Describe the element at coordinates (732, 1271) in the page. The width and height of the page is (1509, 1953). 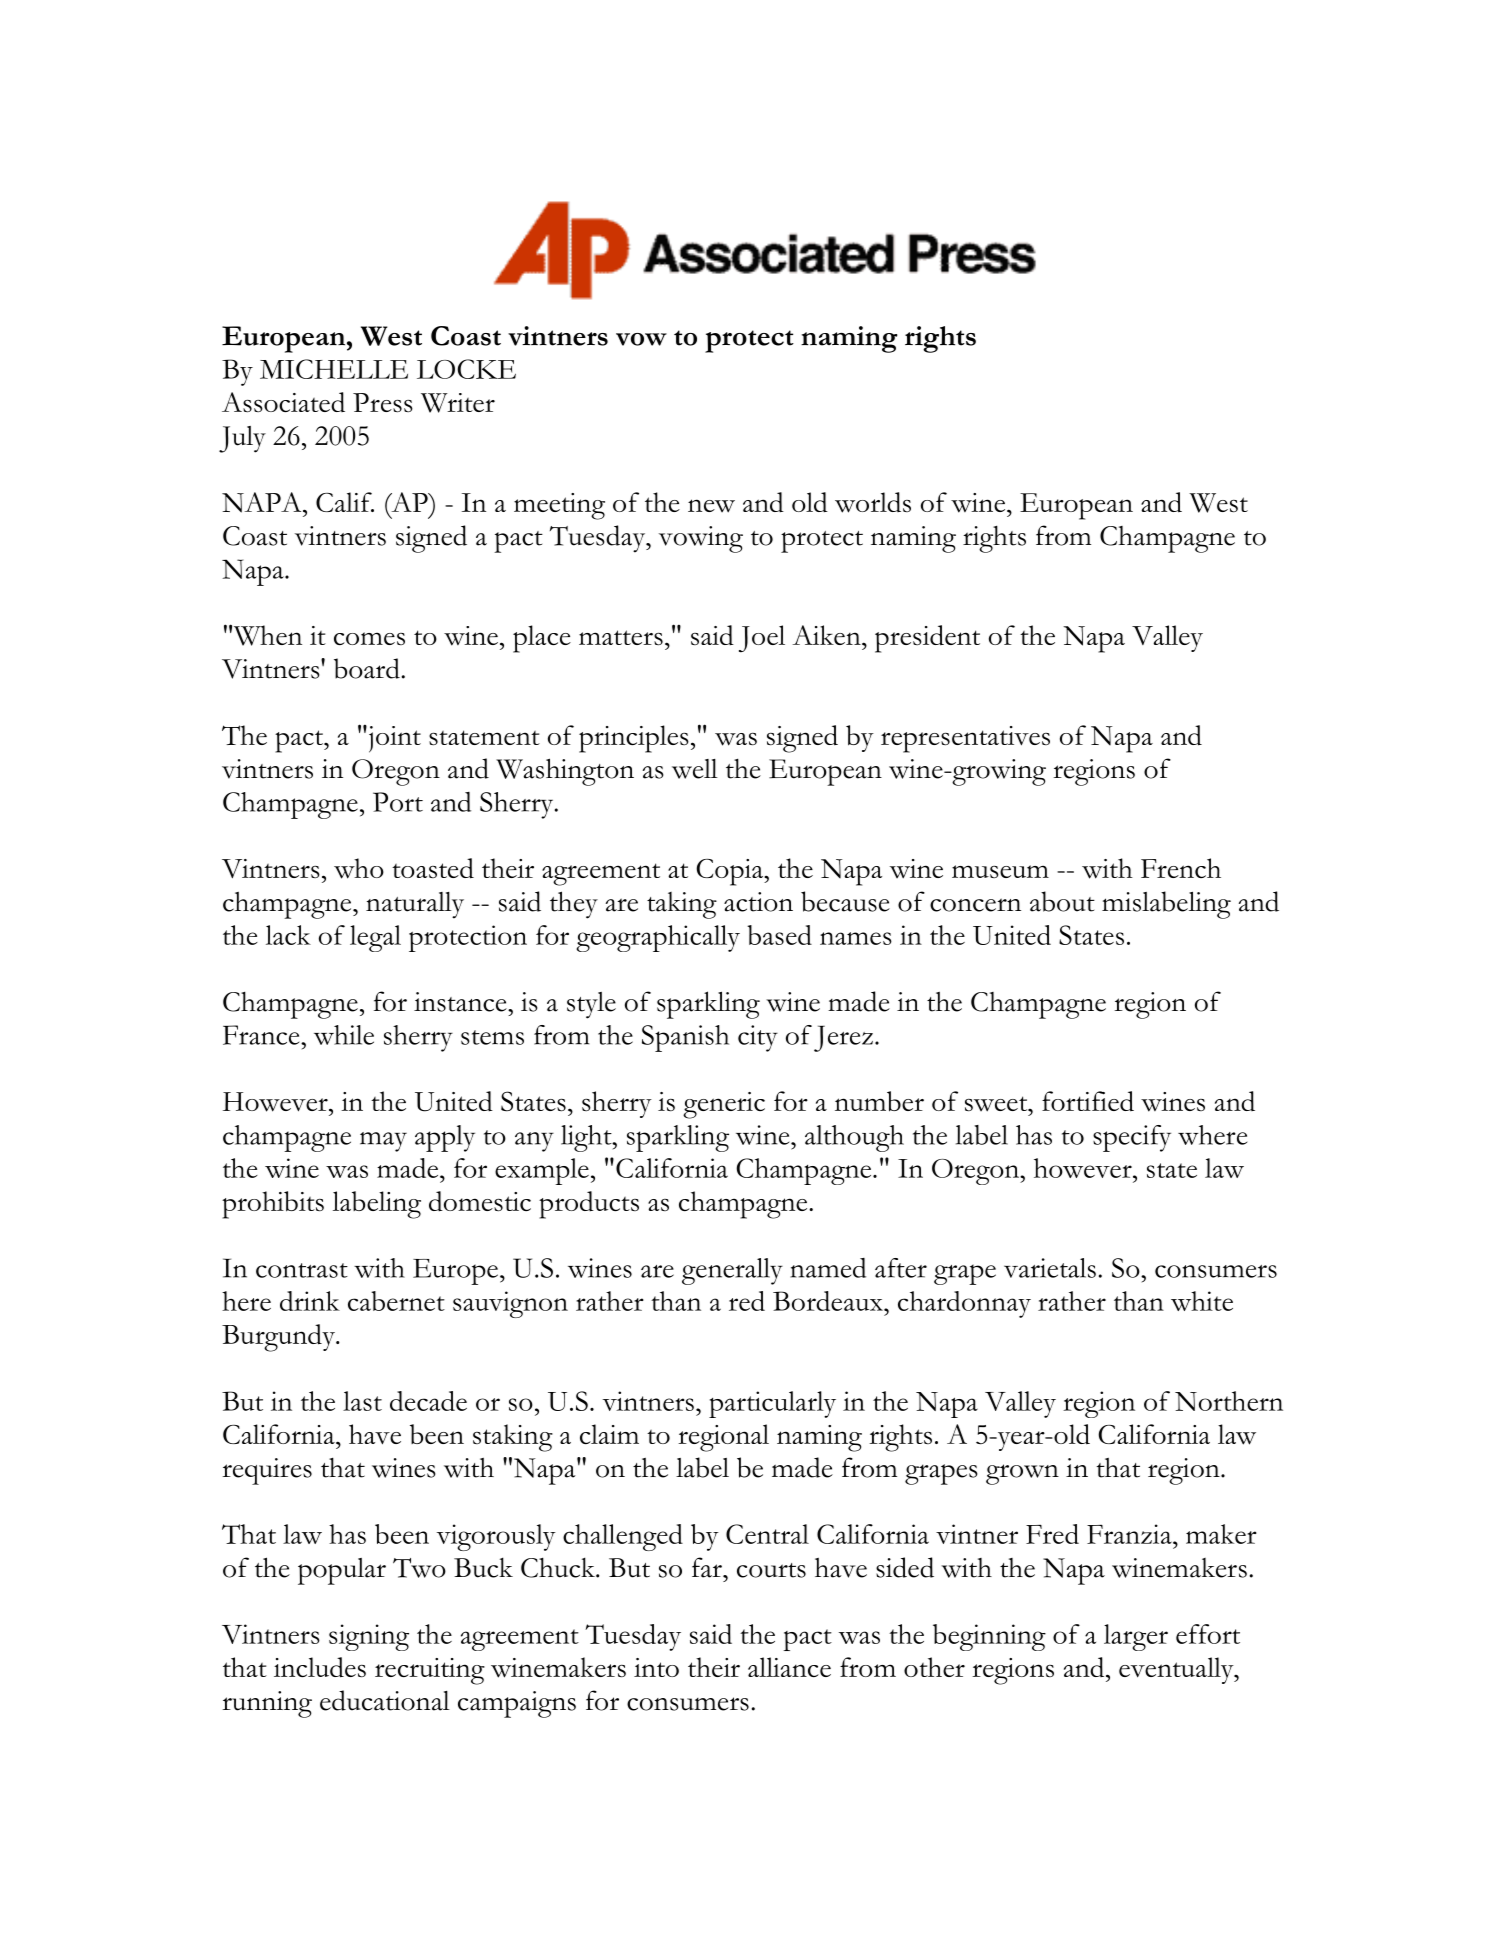
I see `generally` at that location.
